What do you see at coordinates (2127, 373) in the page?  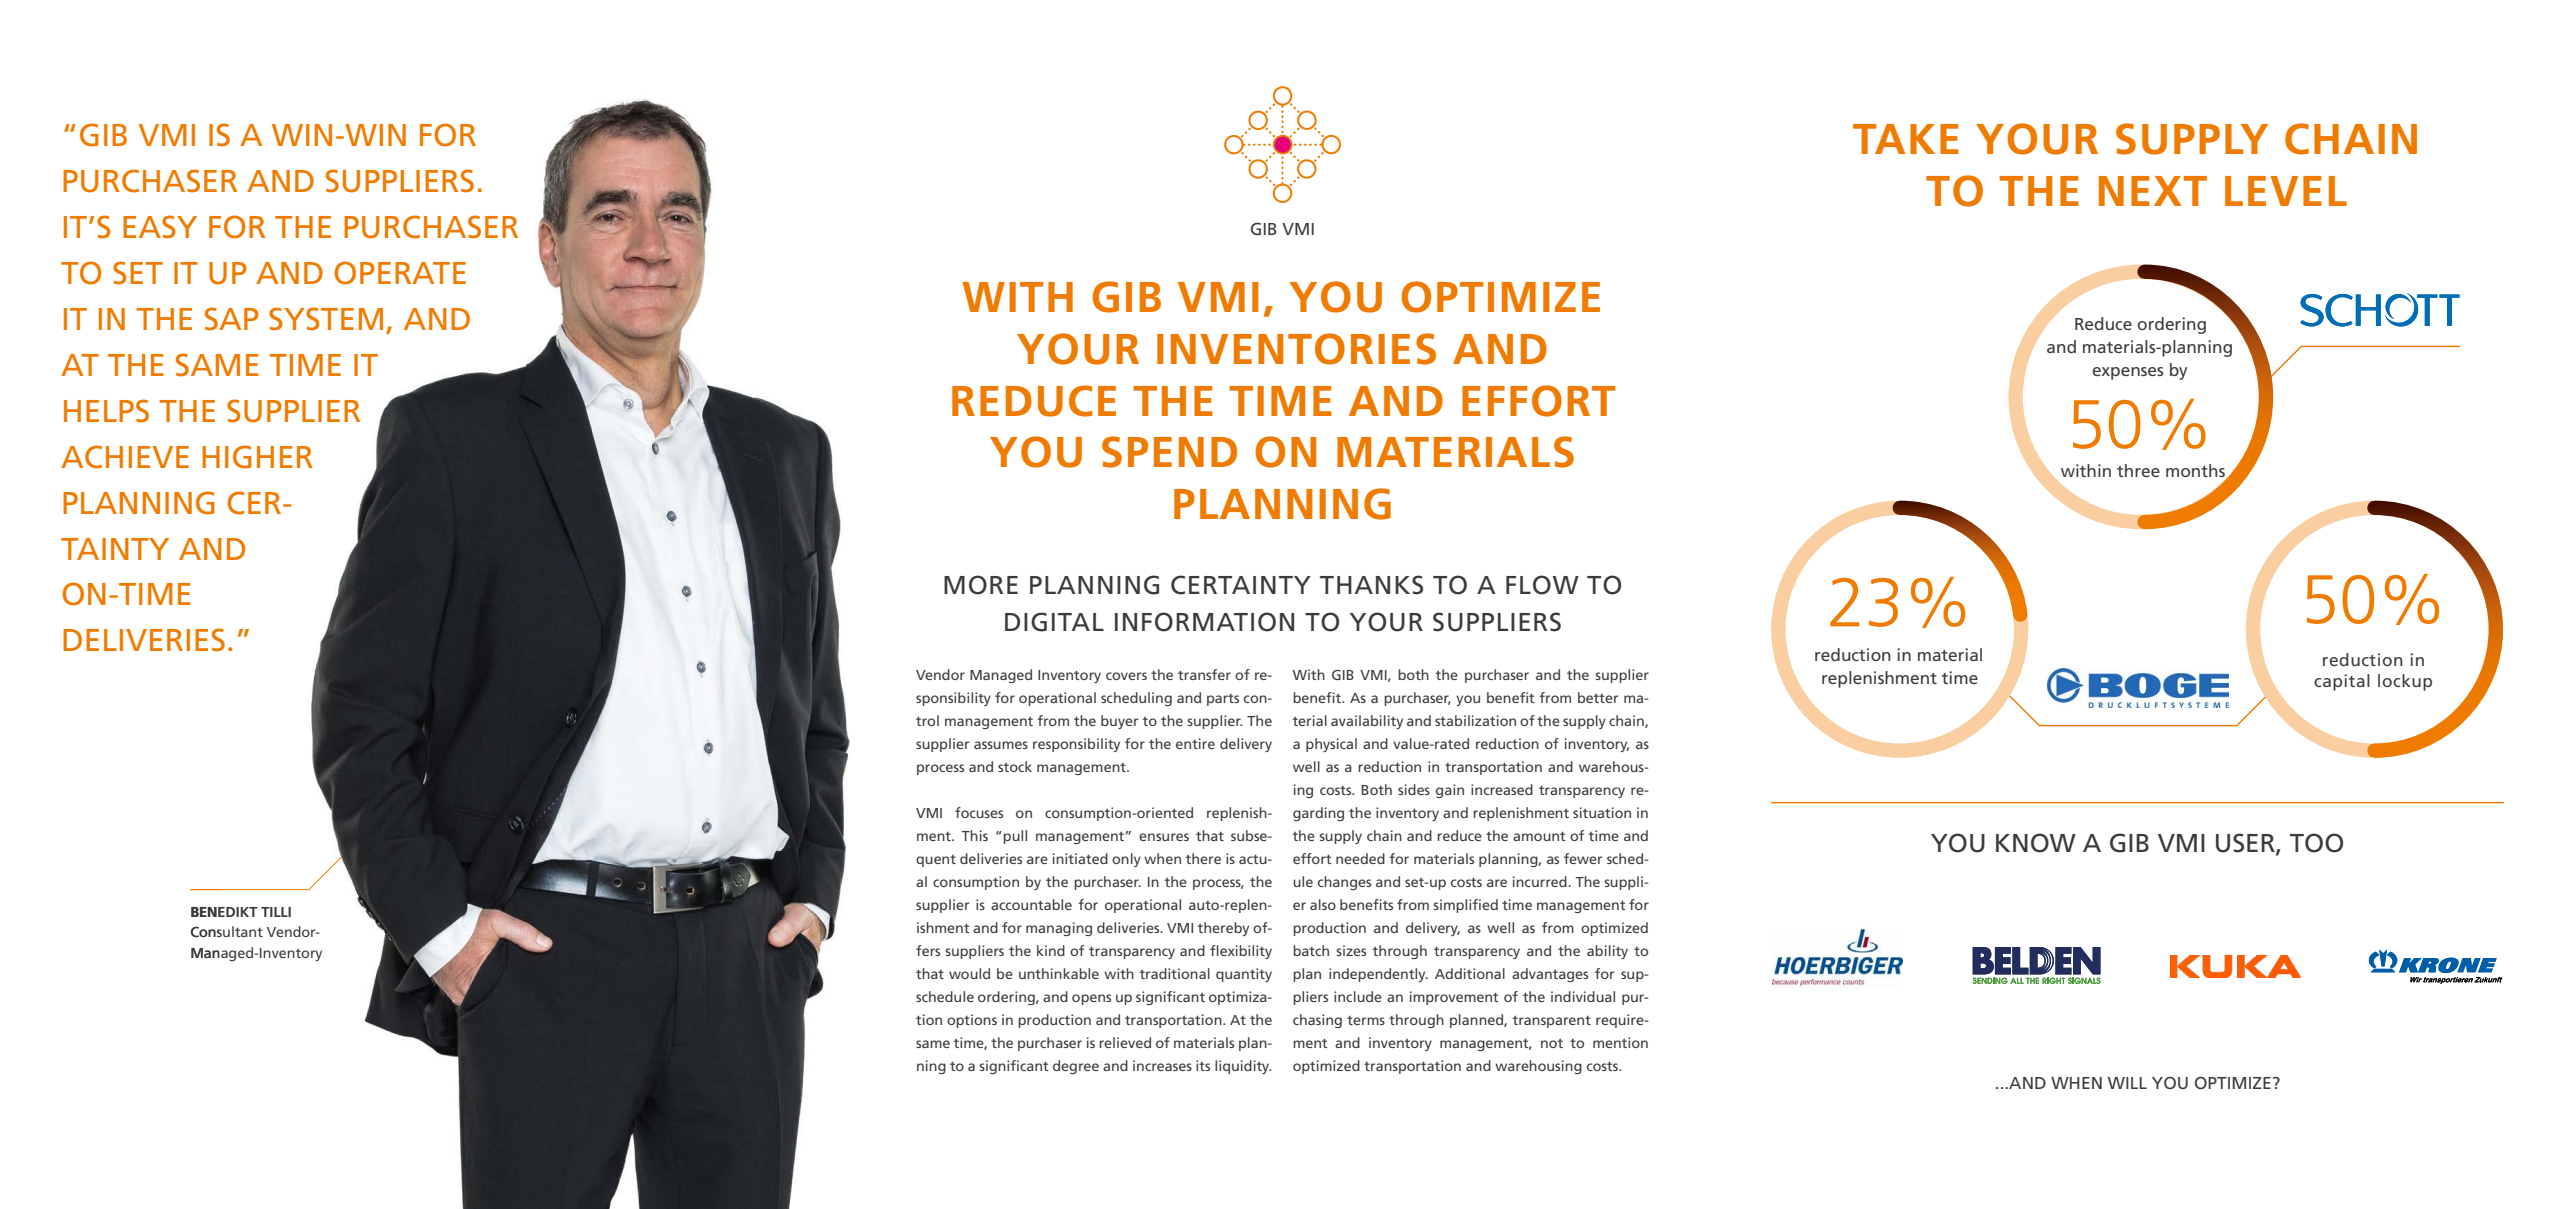 I see `expenses` at bounding box center [2127, 373].
